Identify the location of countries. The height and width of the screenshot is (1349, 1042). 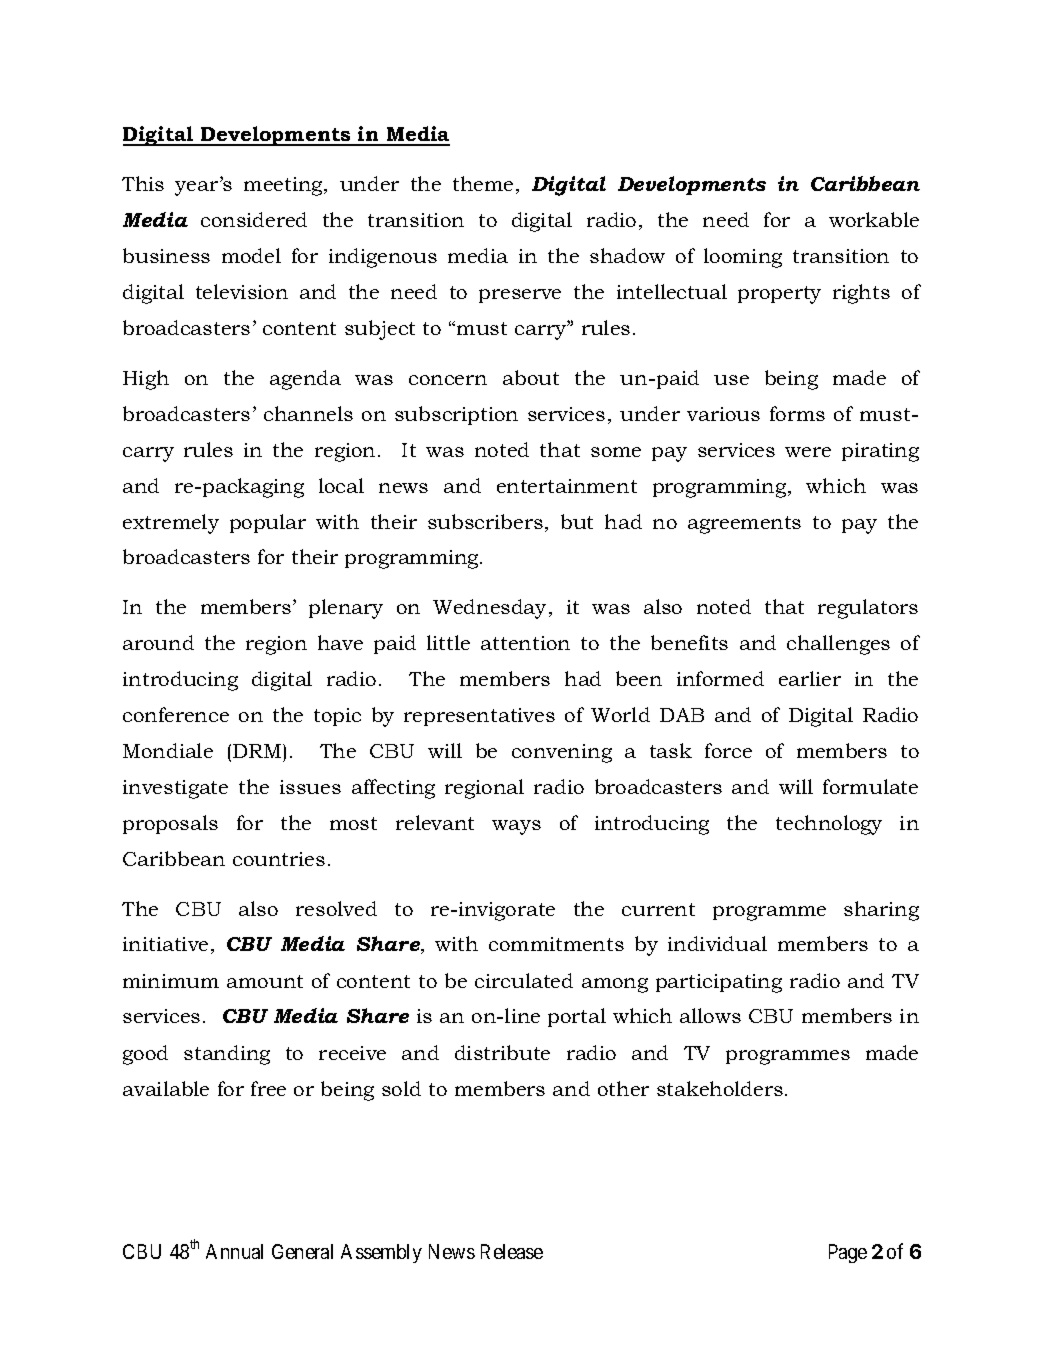
(279, 859).
